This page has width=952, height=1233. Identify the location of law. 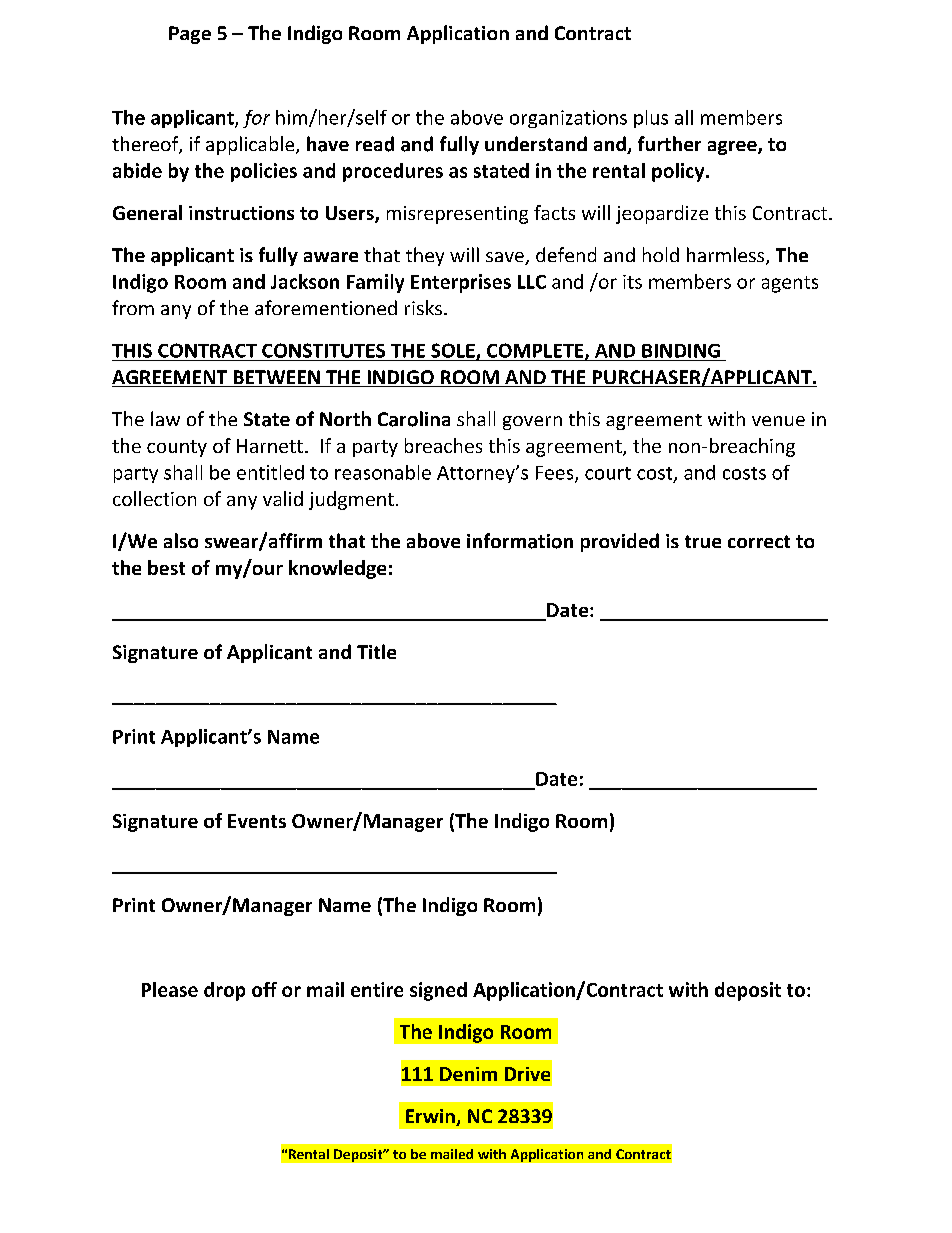
(165, 418).
